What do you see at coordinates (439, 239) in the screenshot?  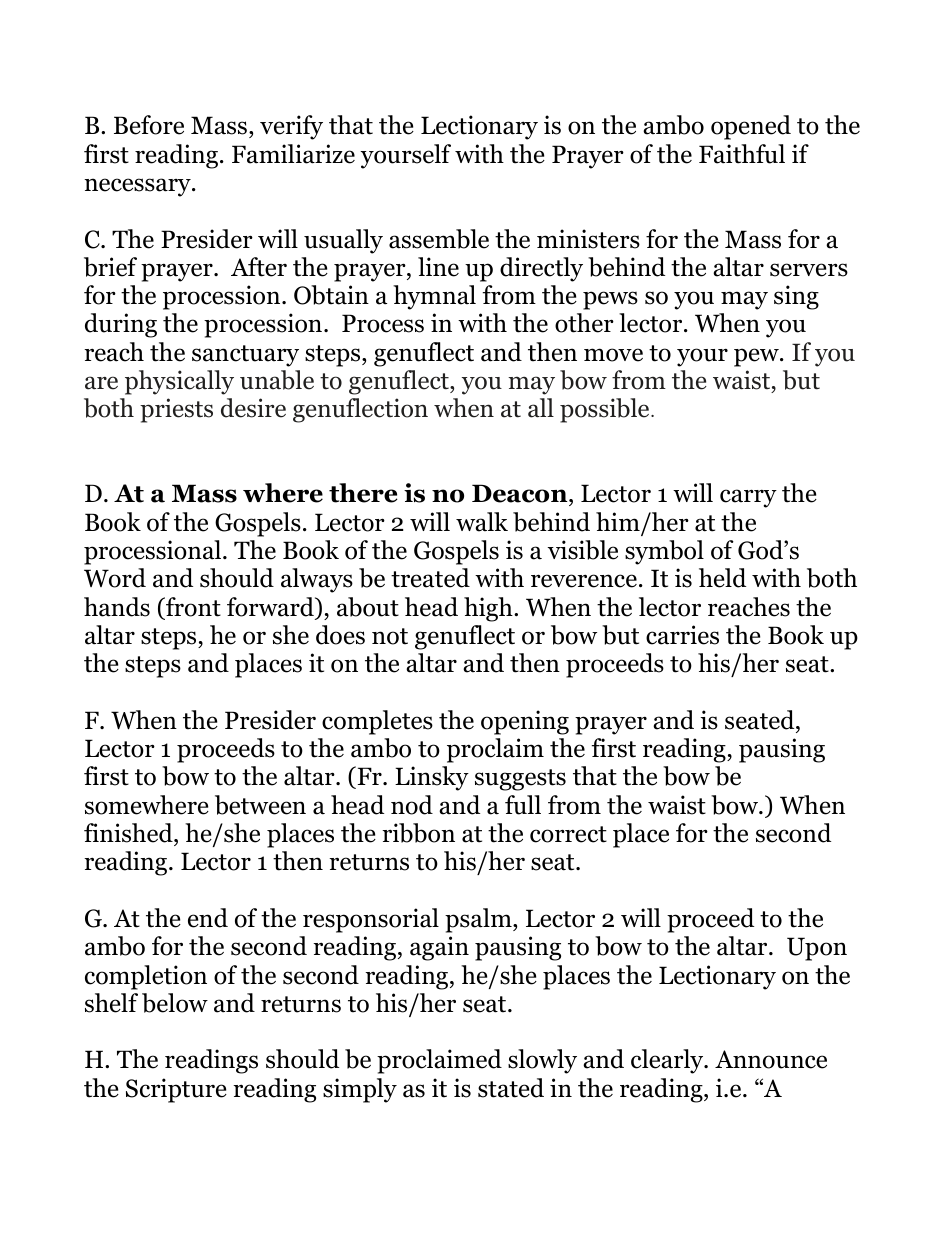 I see `assemble` at bounding box center [439, 239].
